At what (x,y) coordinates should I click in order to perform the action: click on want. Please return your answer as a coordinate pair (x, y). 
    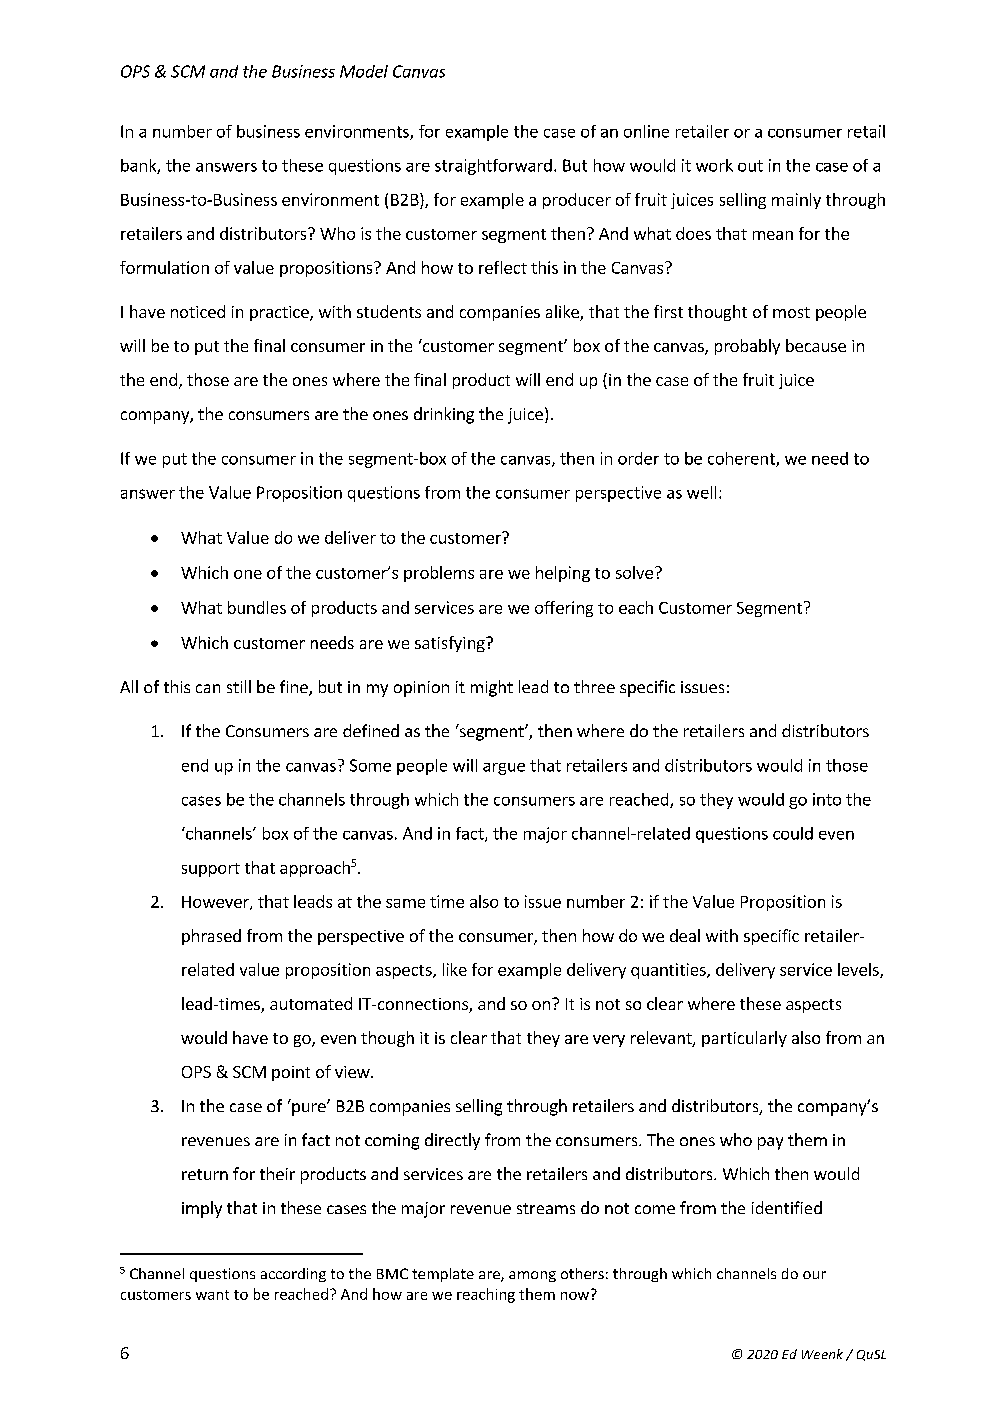
    Looking at the image, I should click on (212, 1295).
